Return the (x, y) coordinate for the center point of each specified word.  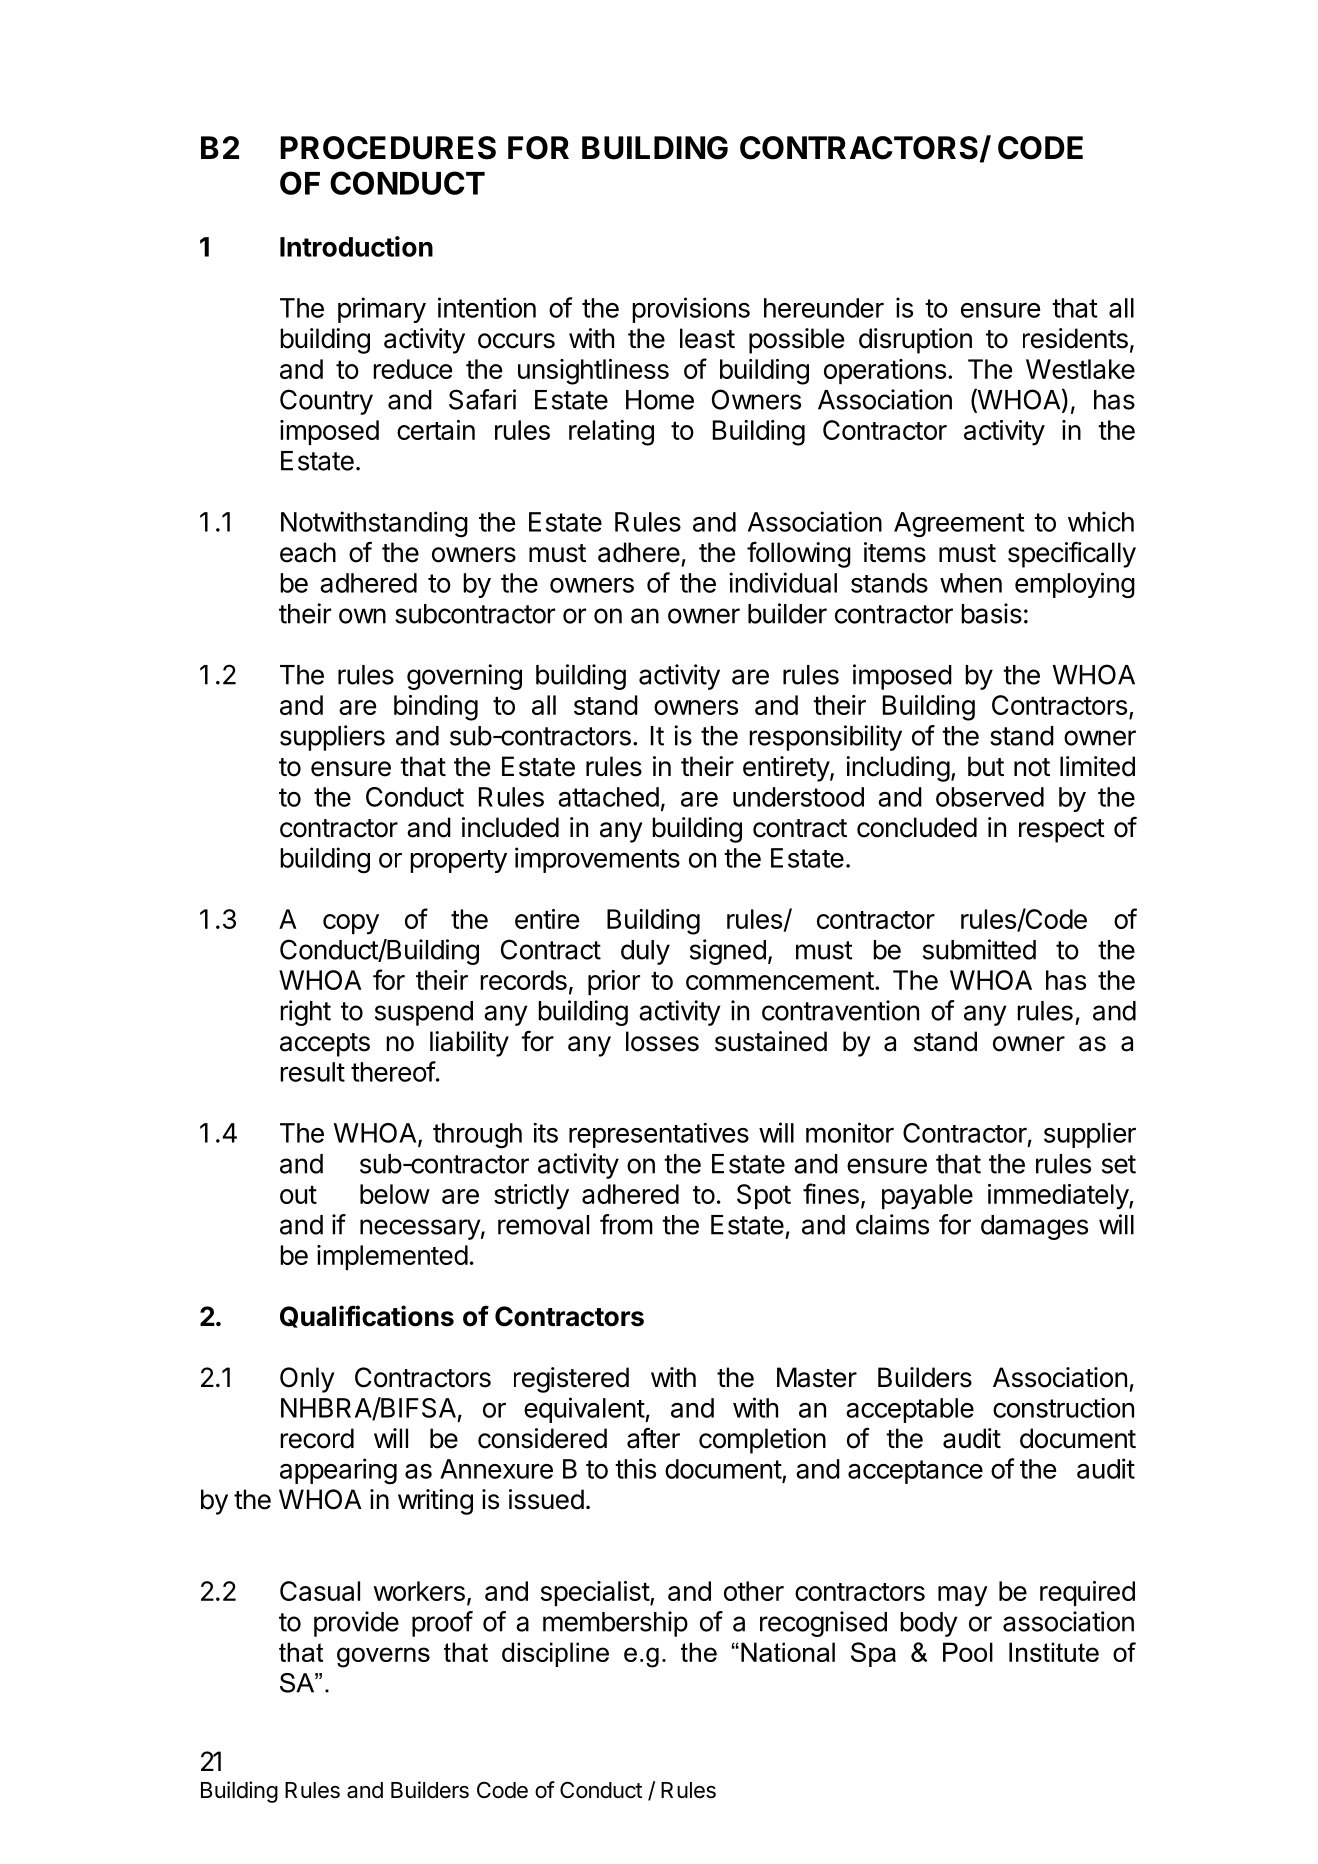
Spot (764, 1196)
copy (351, 924)
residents (1075, 338)
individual (783, 582)
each (308, 552)
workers (419, 1591)
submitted (979, 949)
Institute (1054, 1652)
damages (1034, 1227)
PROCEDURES (388, 148)
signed (728, 952)
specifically (1072, 555)
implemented (392, 1257)
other (754, 1591)
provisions (691, 310)
